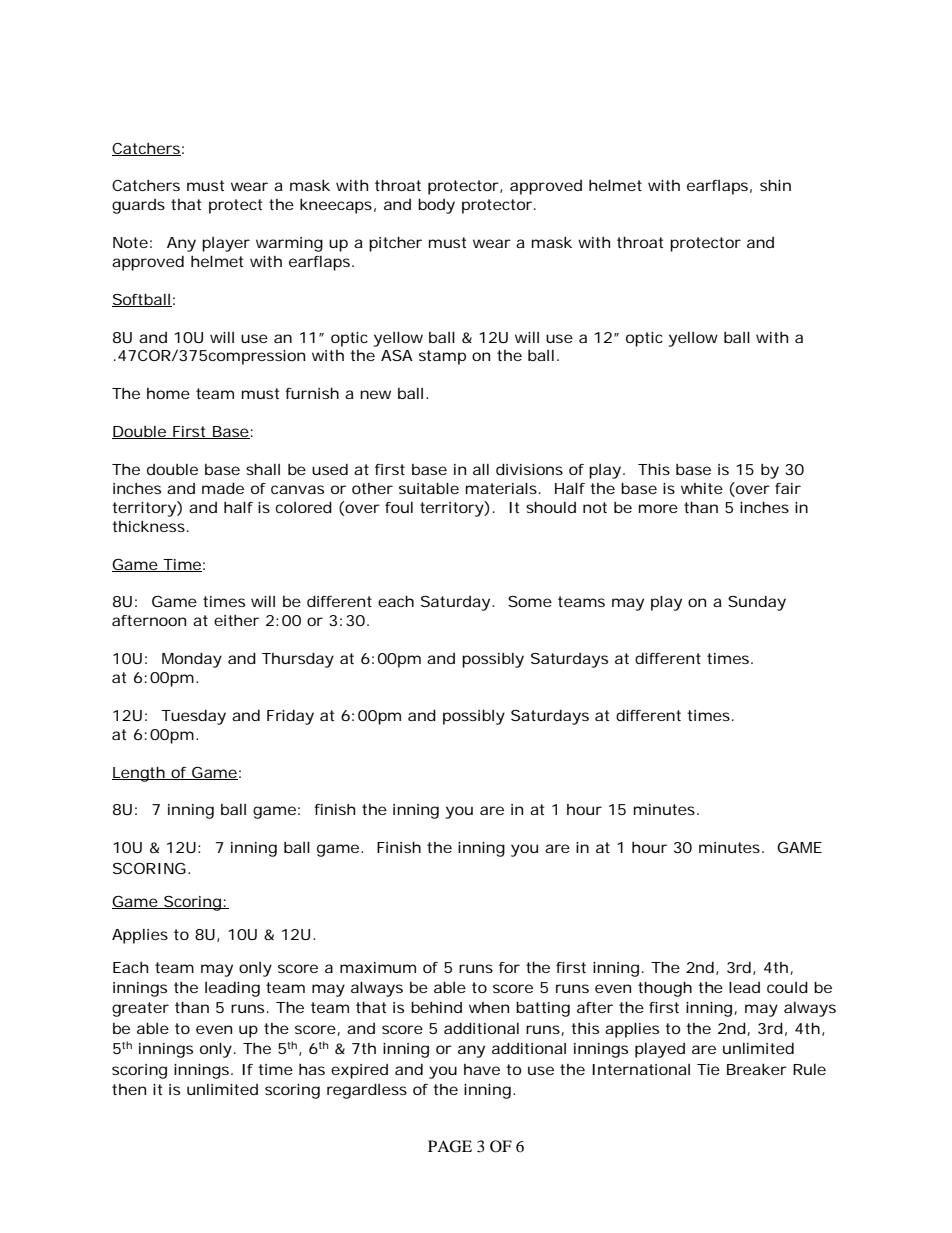  What do you see at coordinates (702, 488) in the page?
I see `white` at bounding box center [702, 488].
